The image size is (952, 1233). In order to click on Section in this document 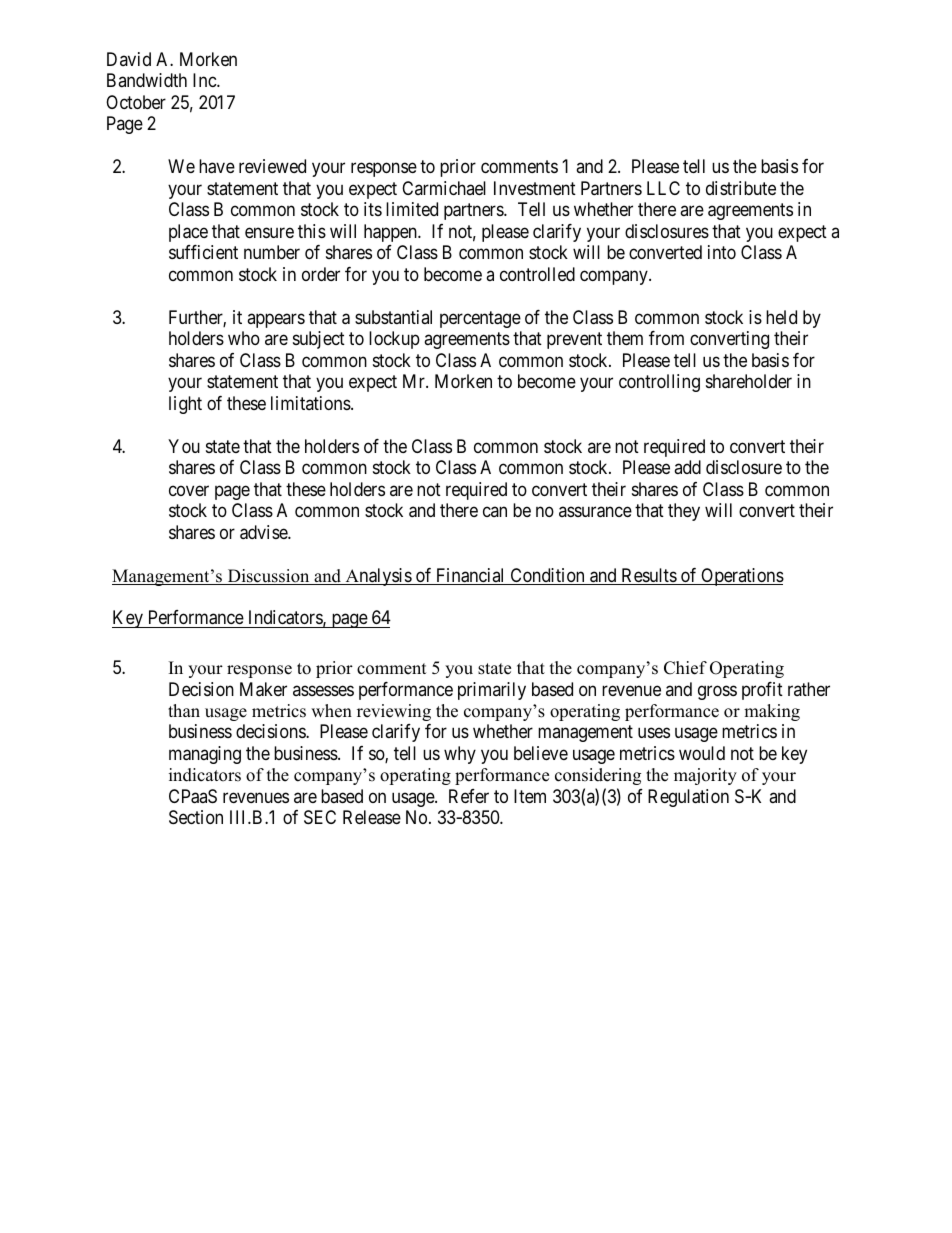, I will do `click(196, 817)`.
